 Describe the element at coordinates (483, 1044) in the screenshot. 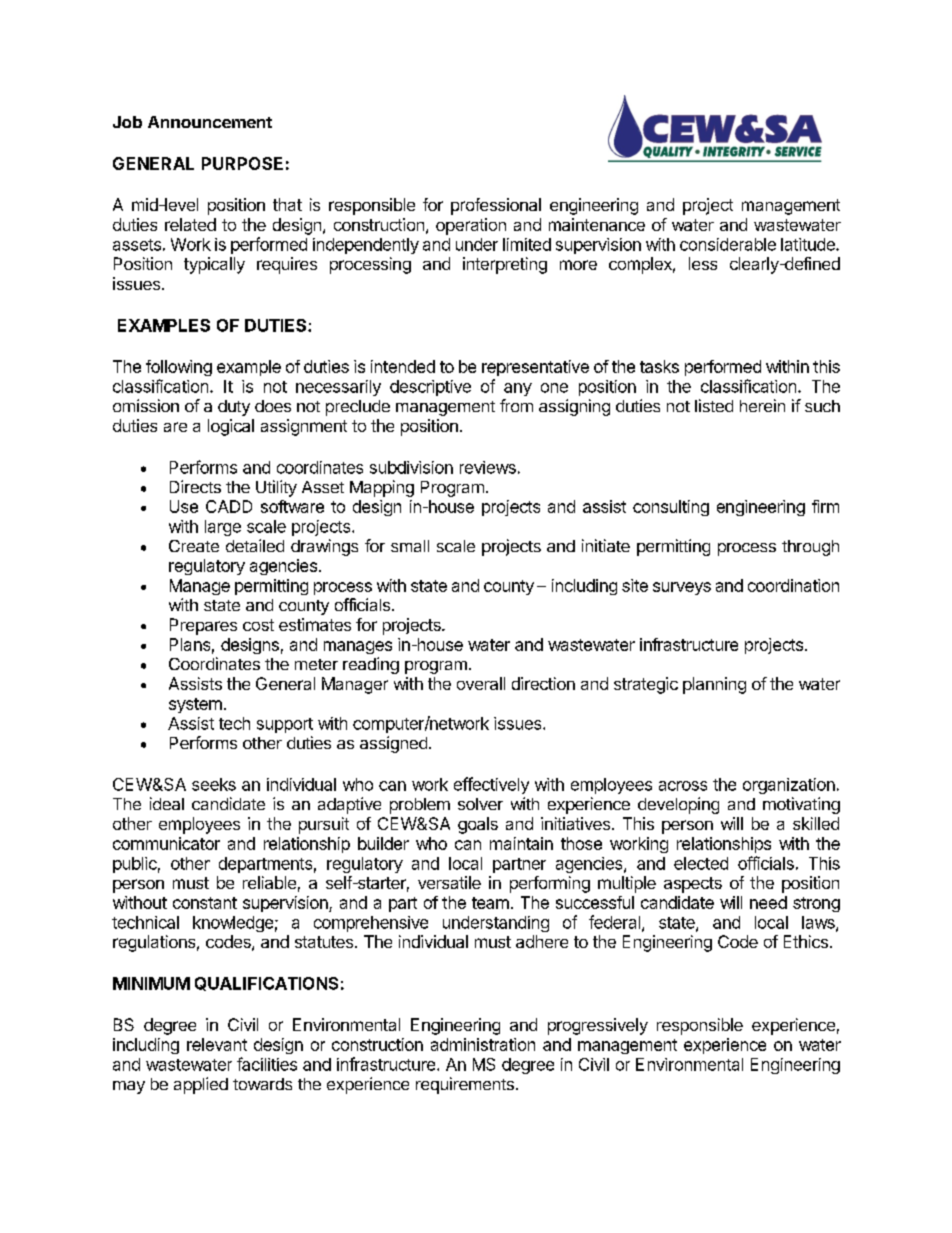

I see `administration` at that location.
